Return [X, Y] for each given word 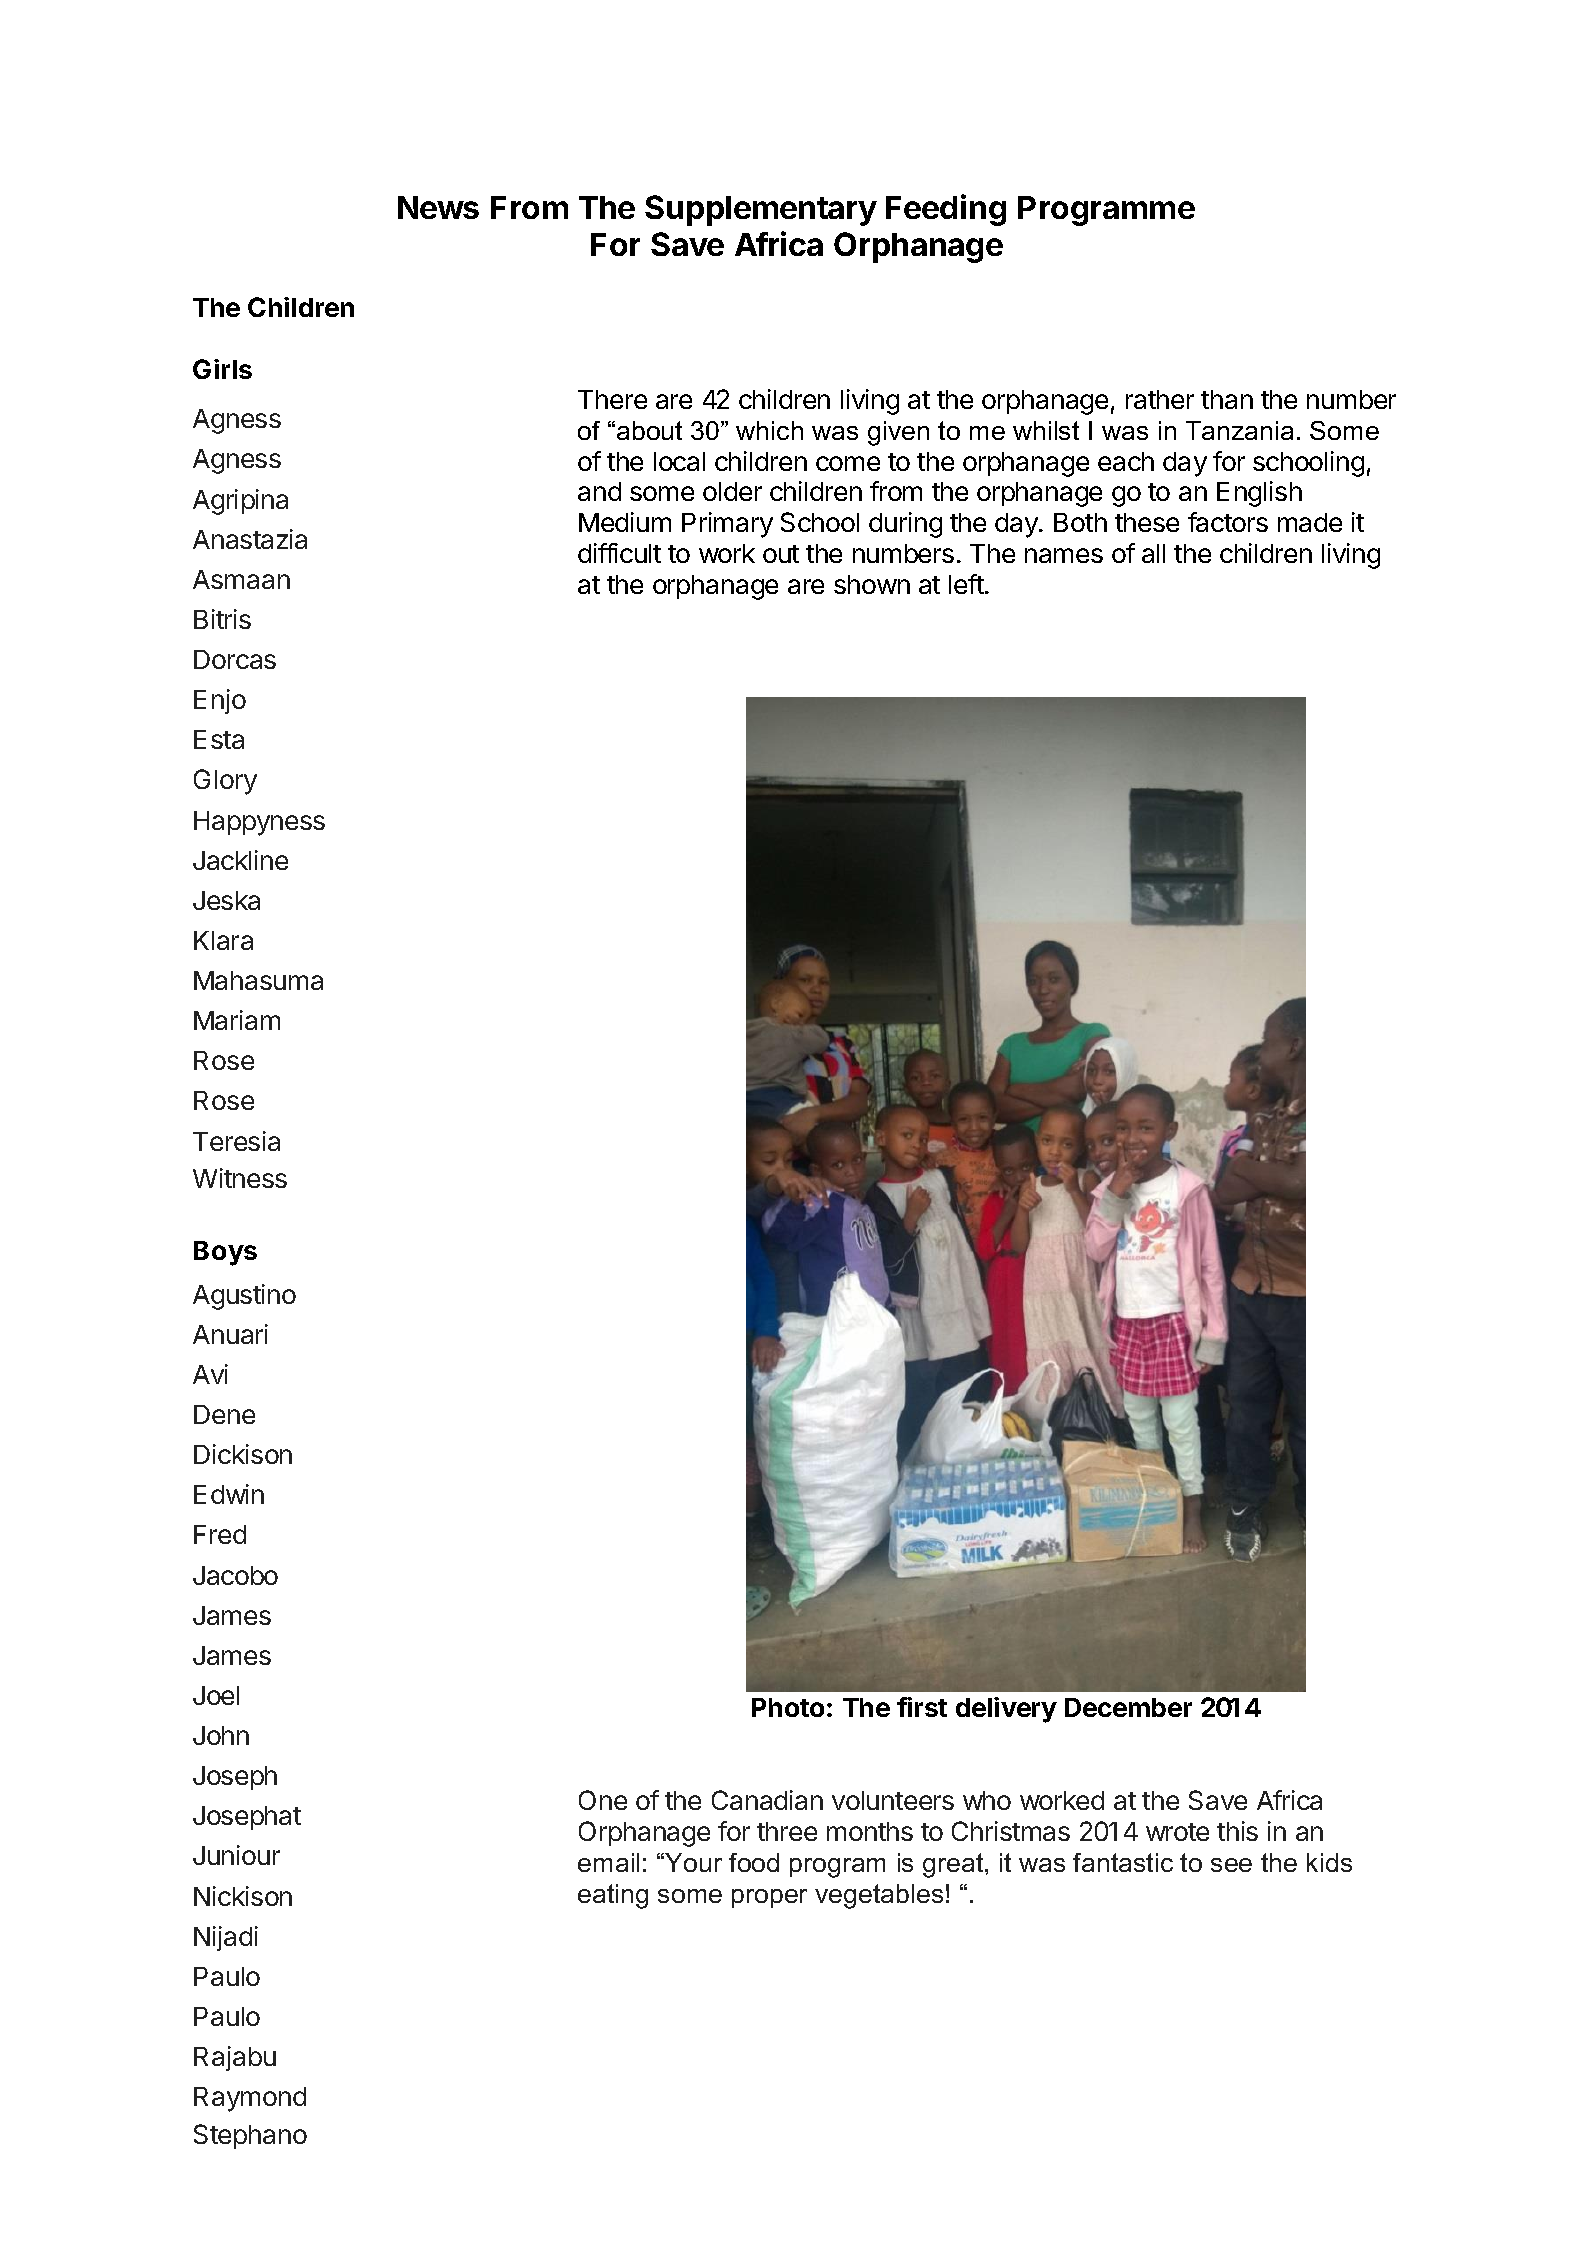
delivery [1006, 1710]
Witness [240, 1178]
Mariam [237, 1020]
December [1128, 1707]
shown [872, 584]
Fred [220, 1534]
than [1227, 399]
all [1153, 553]
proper [769, 1898]
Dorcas [235, 659]
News [438, 207]
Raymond [250, 2099]
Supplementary [761, 210]
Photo [788, 1707]
